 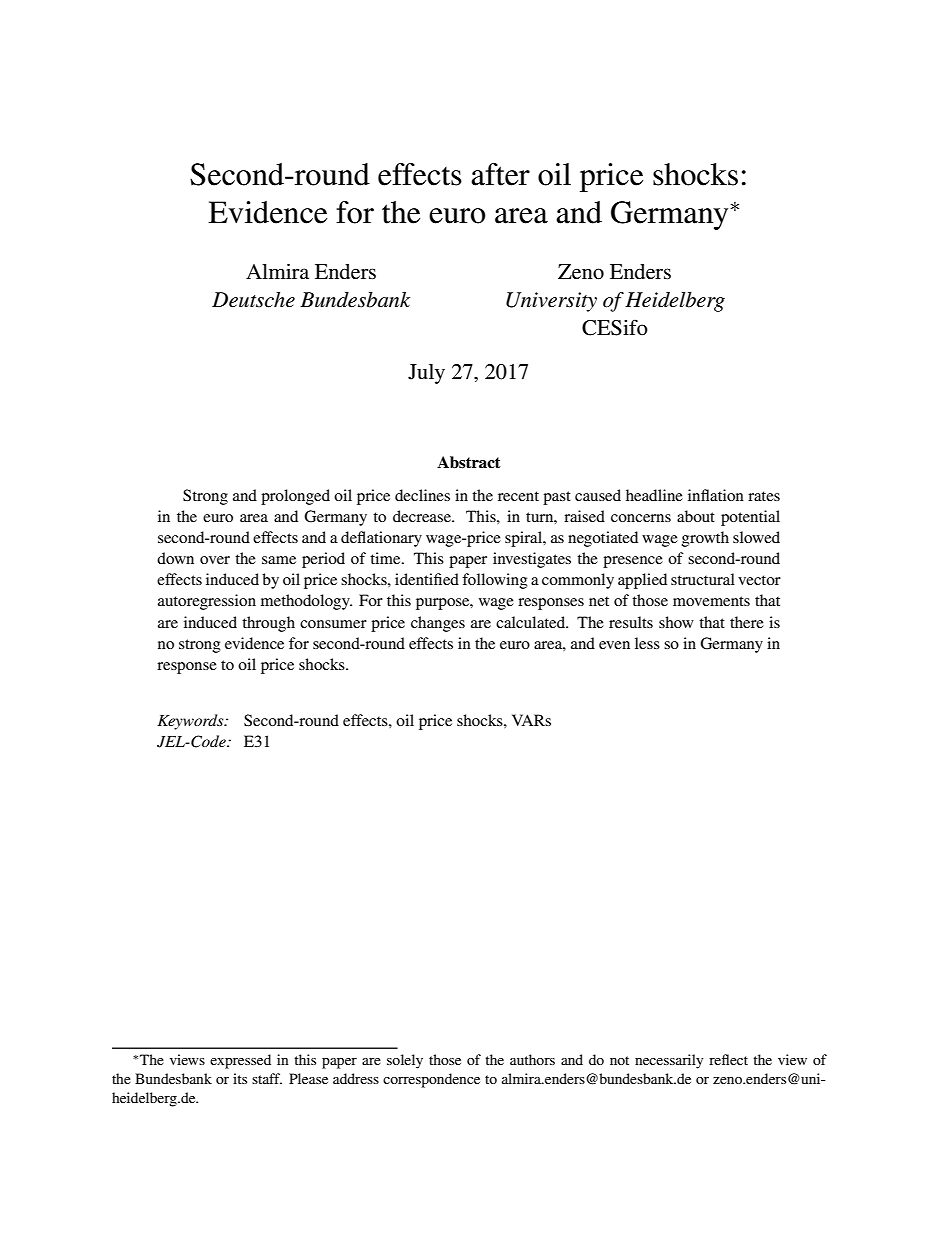 I want to click on Deutsche, so click(x=253, y=300).
